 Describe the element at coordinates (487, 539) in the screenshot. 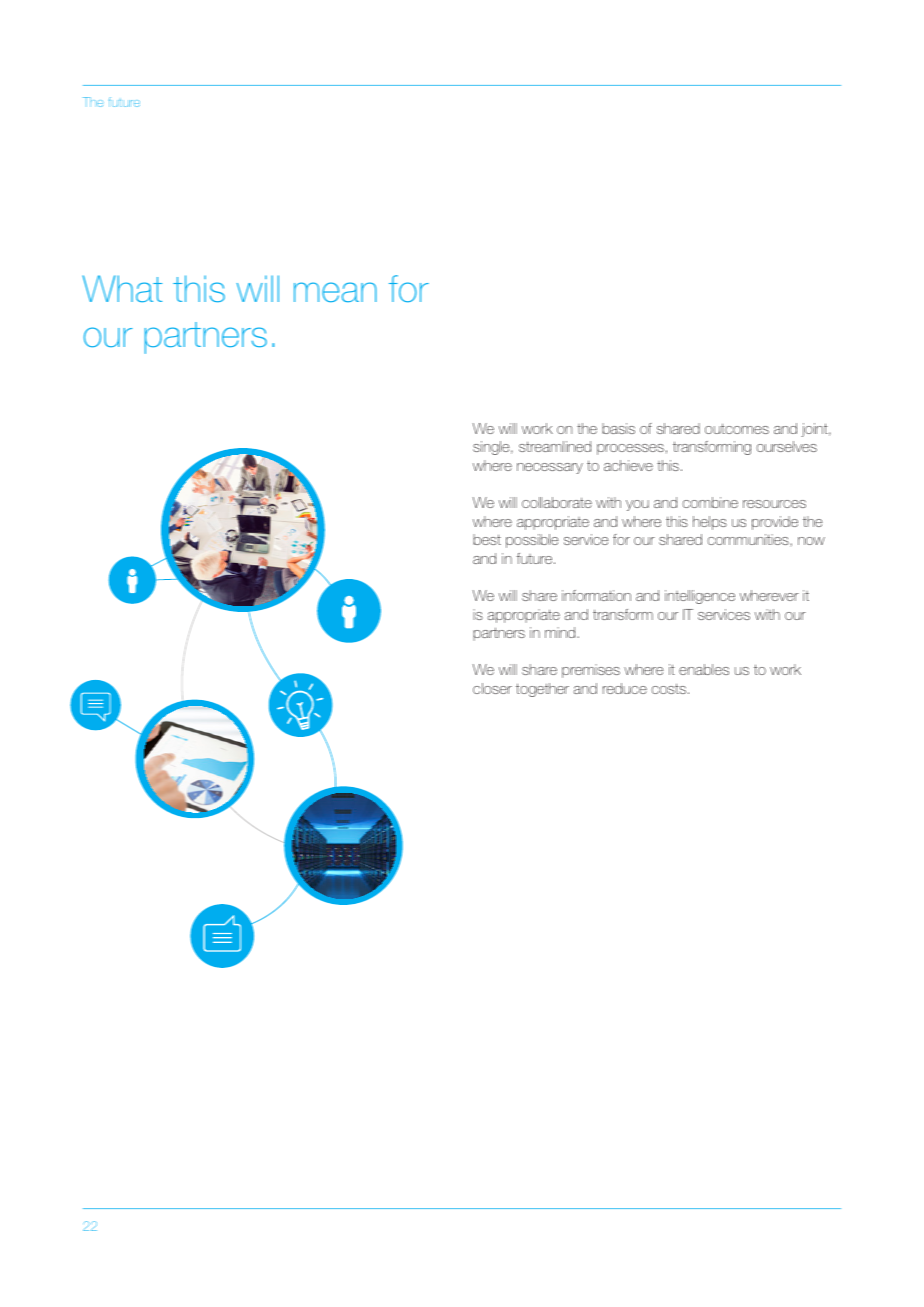

I see `best` at that location.
